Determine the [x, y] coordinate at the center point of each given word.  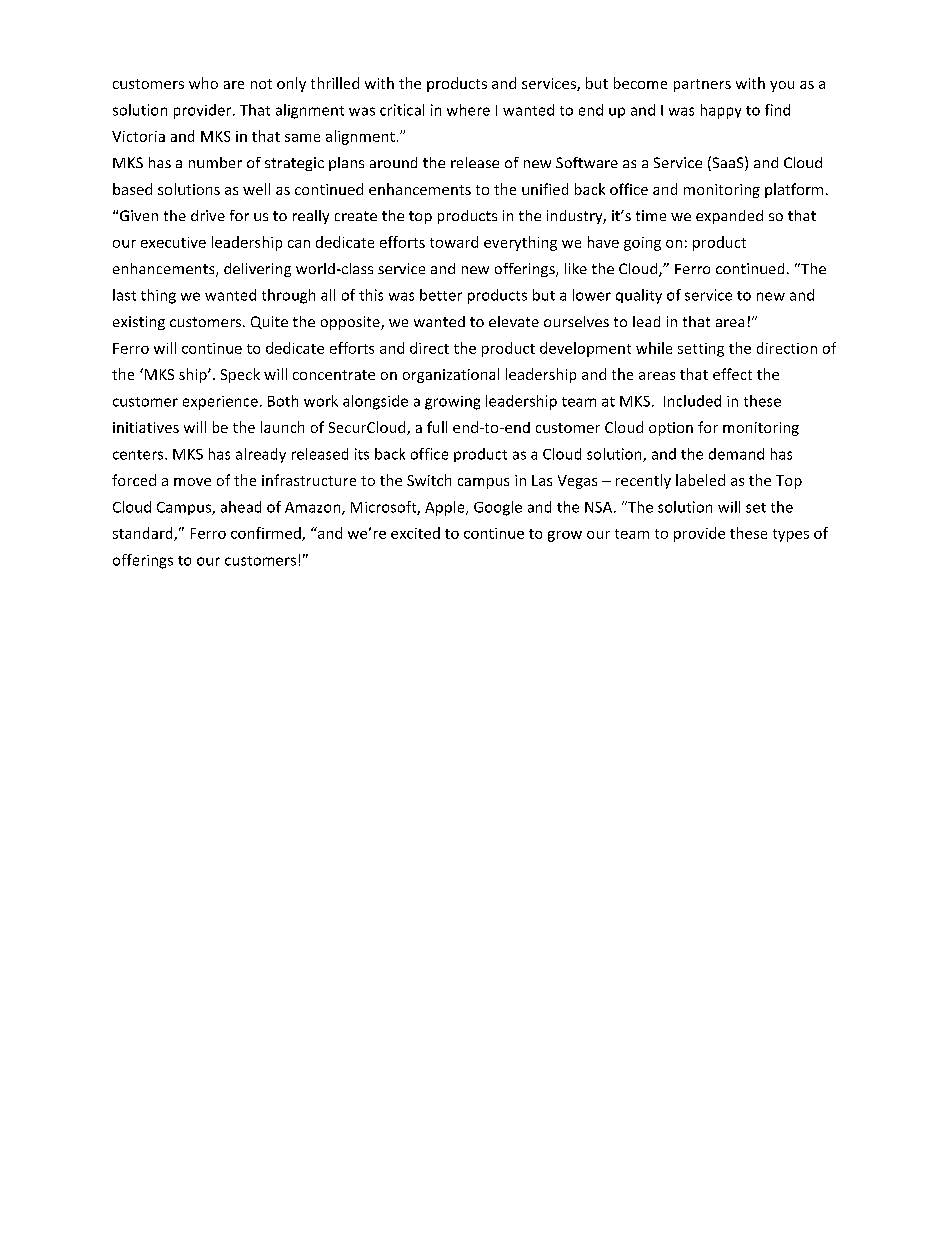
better [441, 295]
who [203, 83]
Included [692, 401]
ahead [241, 507]
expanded [729, 217]
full [437, 427]
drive [208, 215]
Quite [269, 322]
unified [545, 189]
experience [220, 403]
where [468, 110]
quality [639, 296]
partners [702, 85]
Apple [446, 508]
